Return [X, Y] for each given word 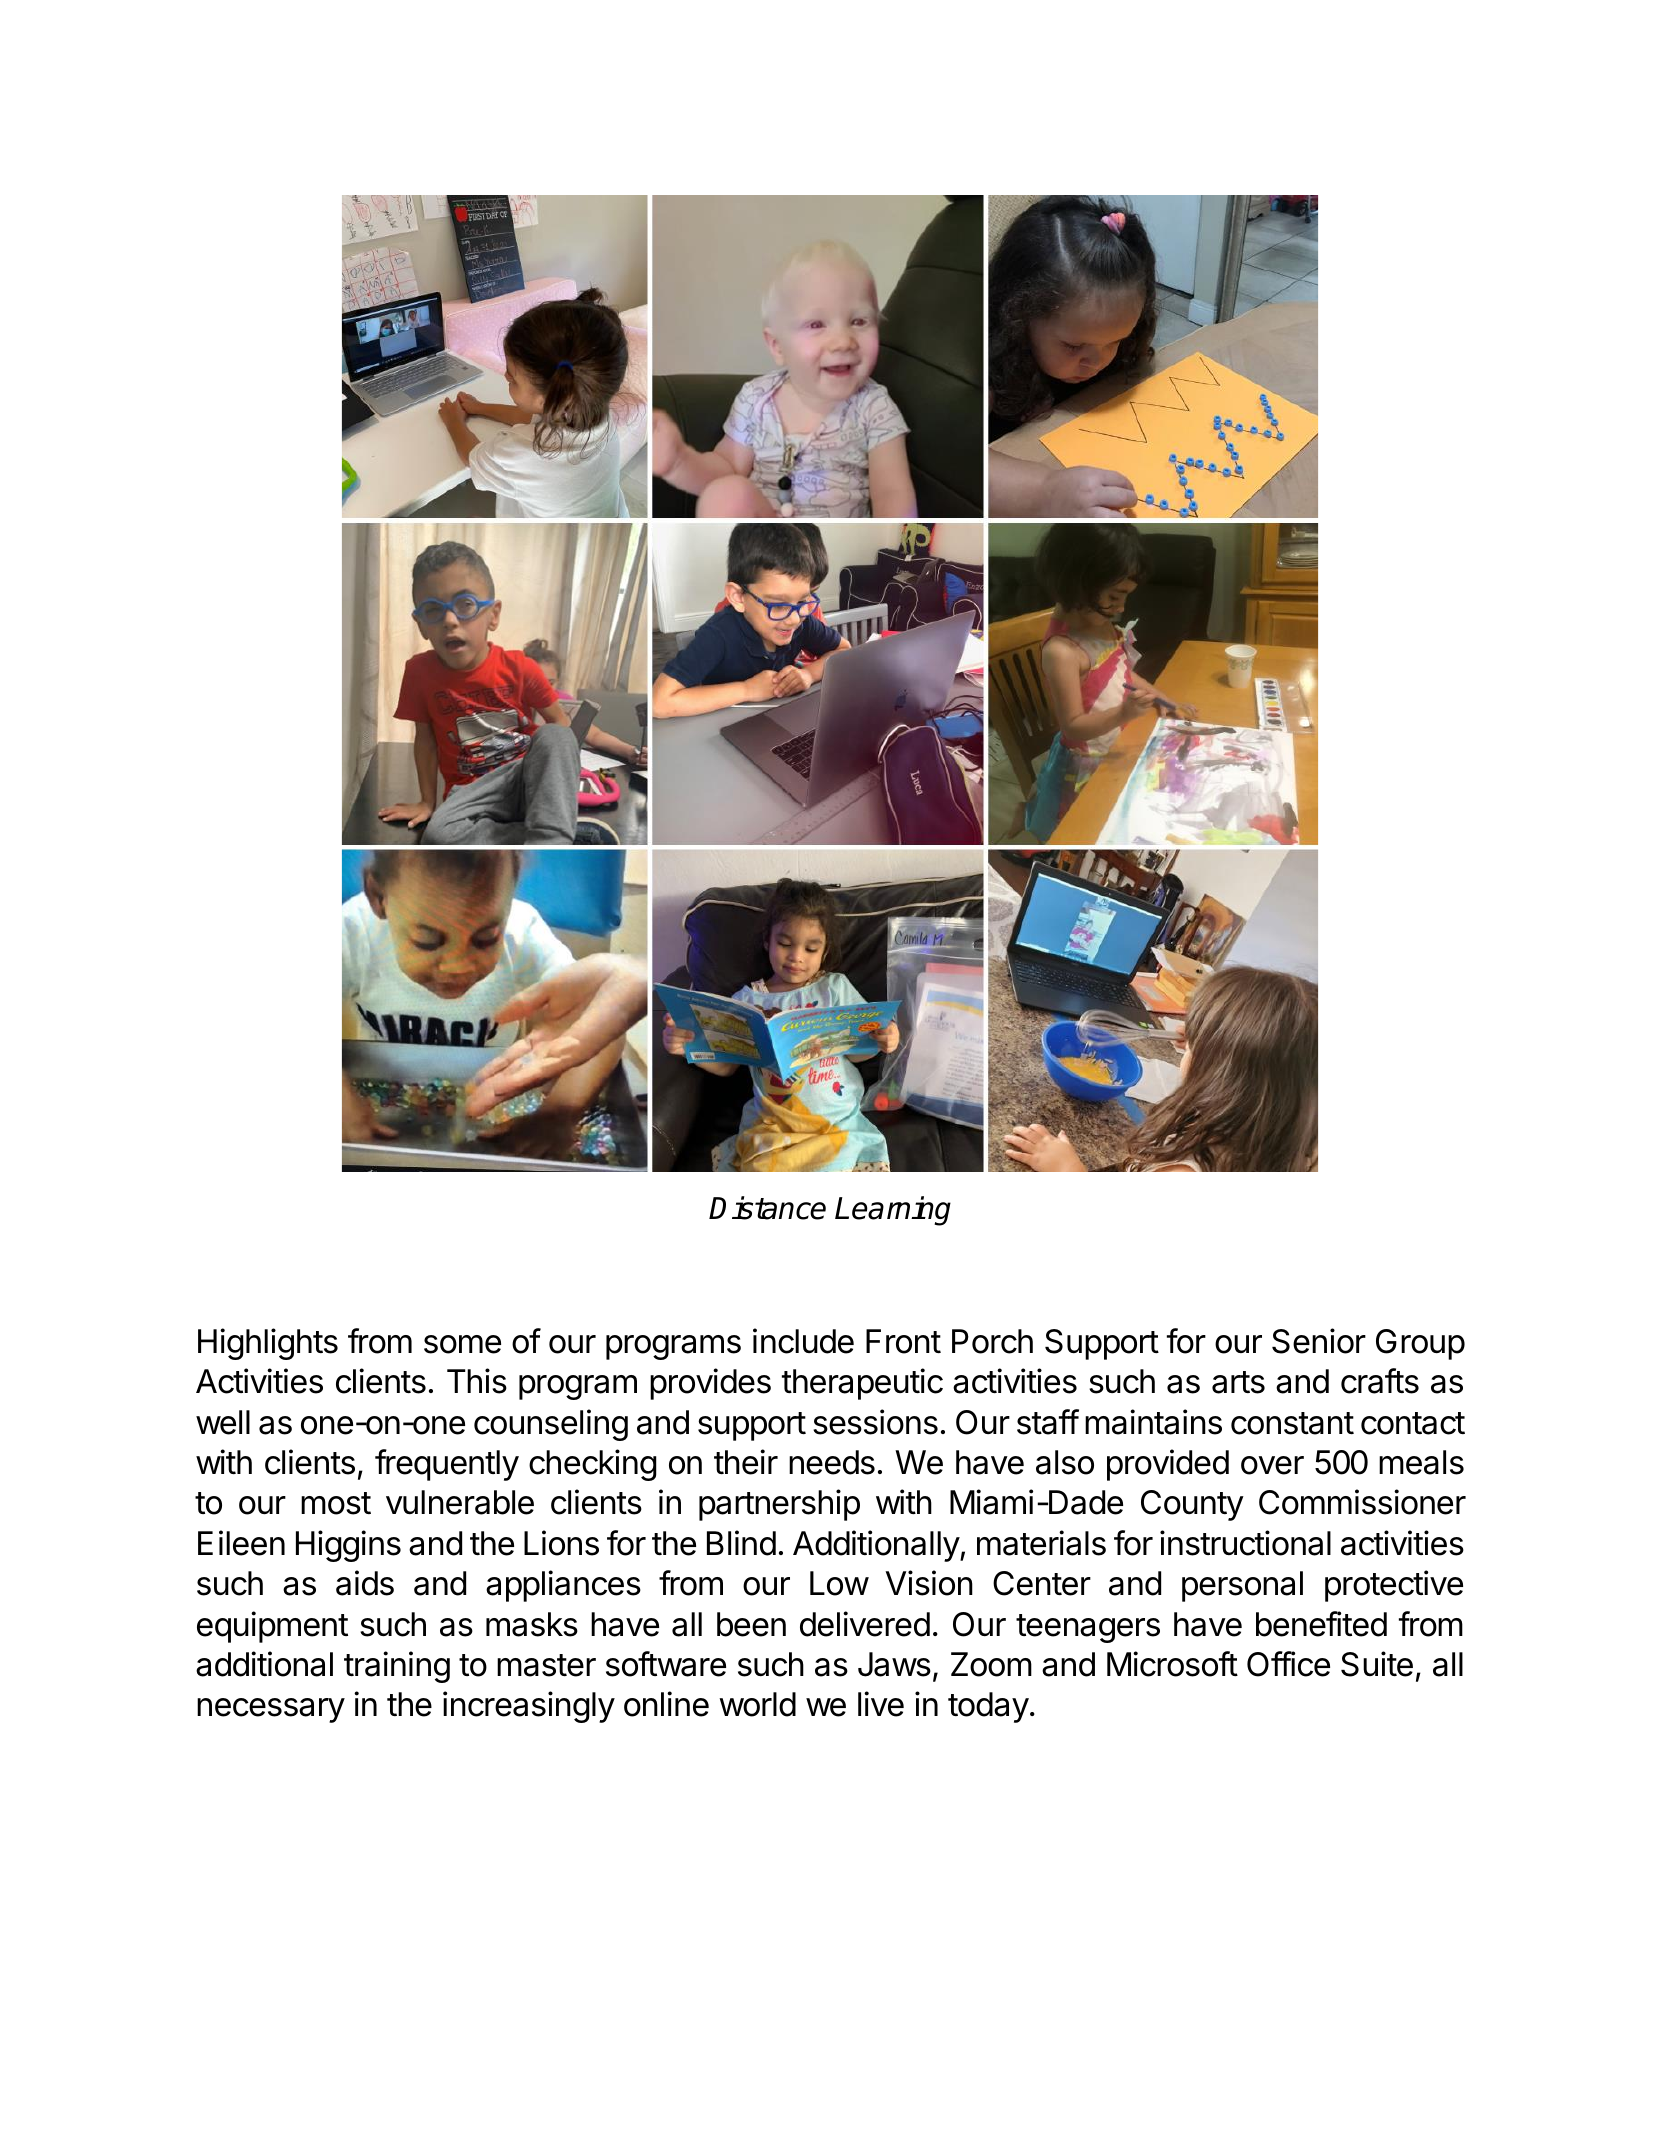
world [757, 1704]
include [803, 1341]
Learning [893, 1211]
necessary [271, 1710]
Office [1288, 1664]
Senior [1319, 1341]
